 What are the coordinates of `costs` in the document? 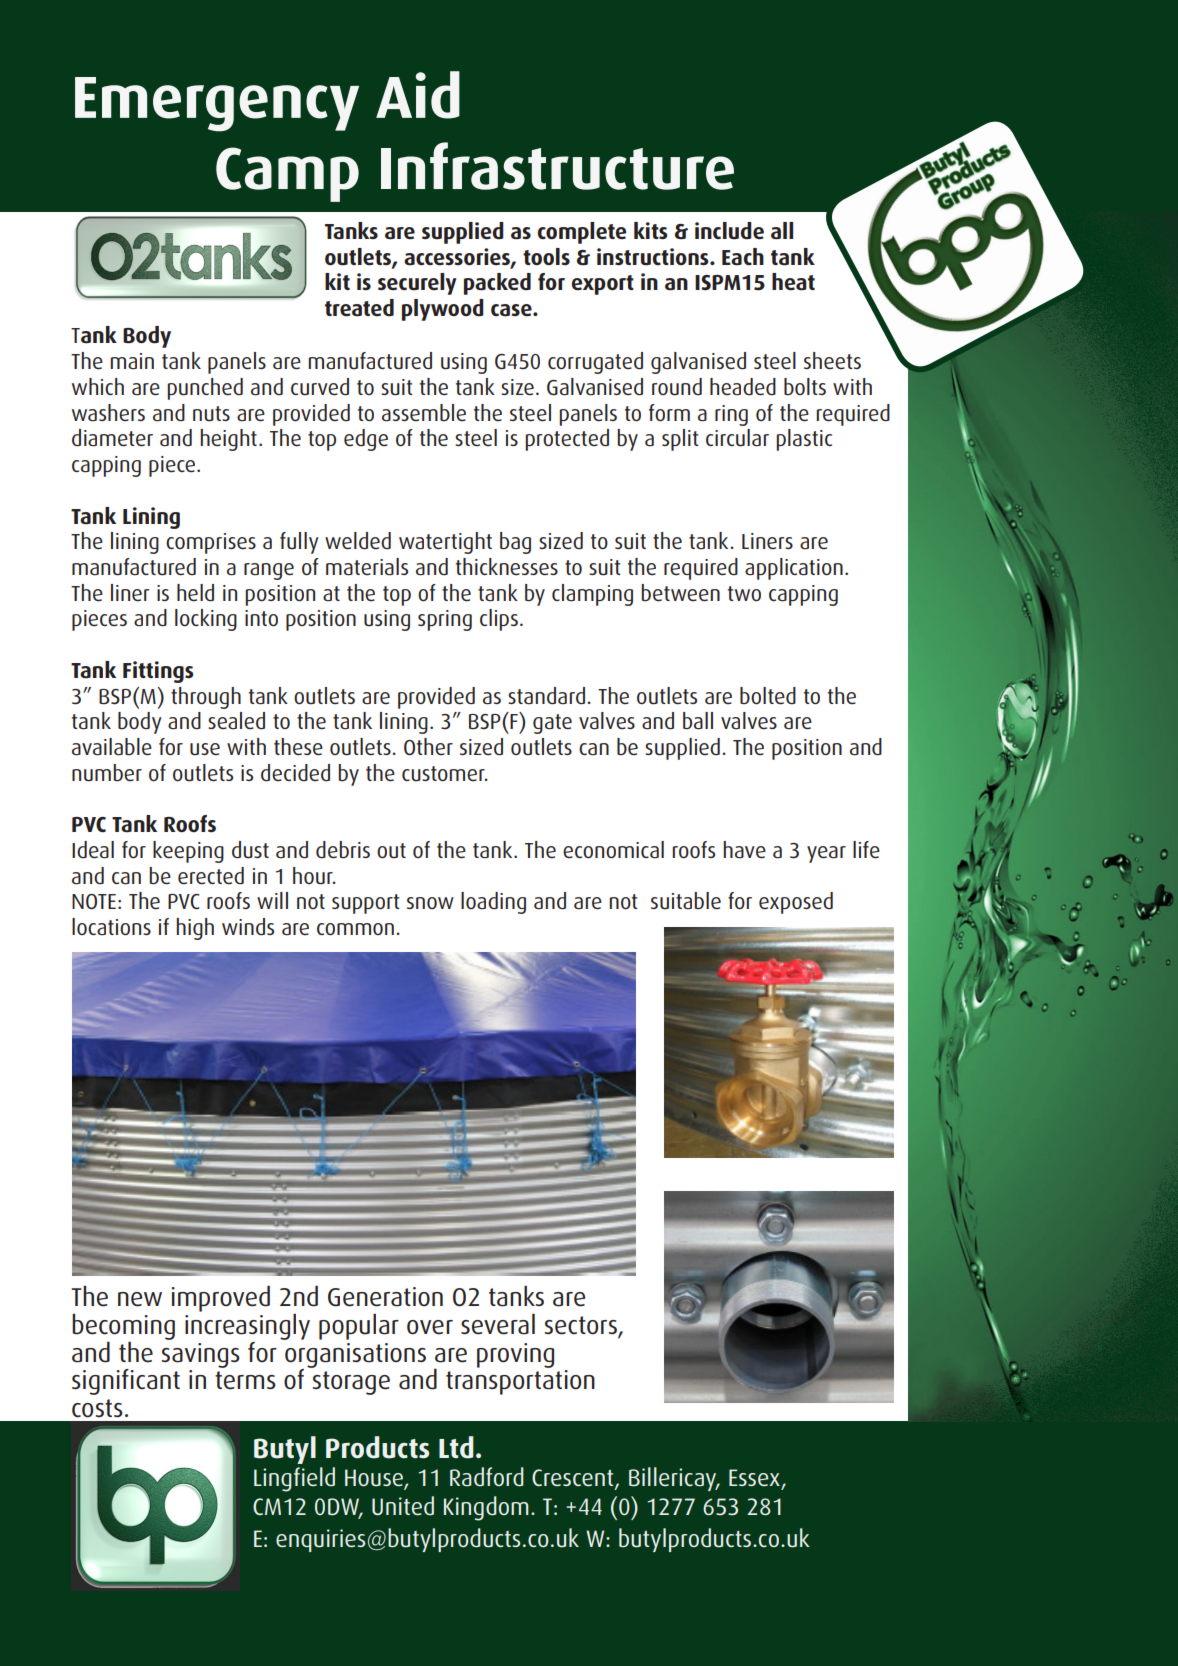 It's located at (97, 1408).
